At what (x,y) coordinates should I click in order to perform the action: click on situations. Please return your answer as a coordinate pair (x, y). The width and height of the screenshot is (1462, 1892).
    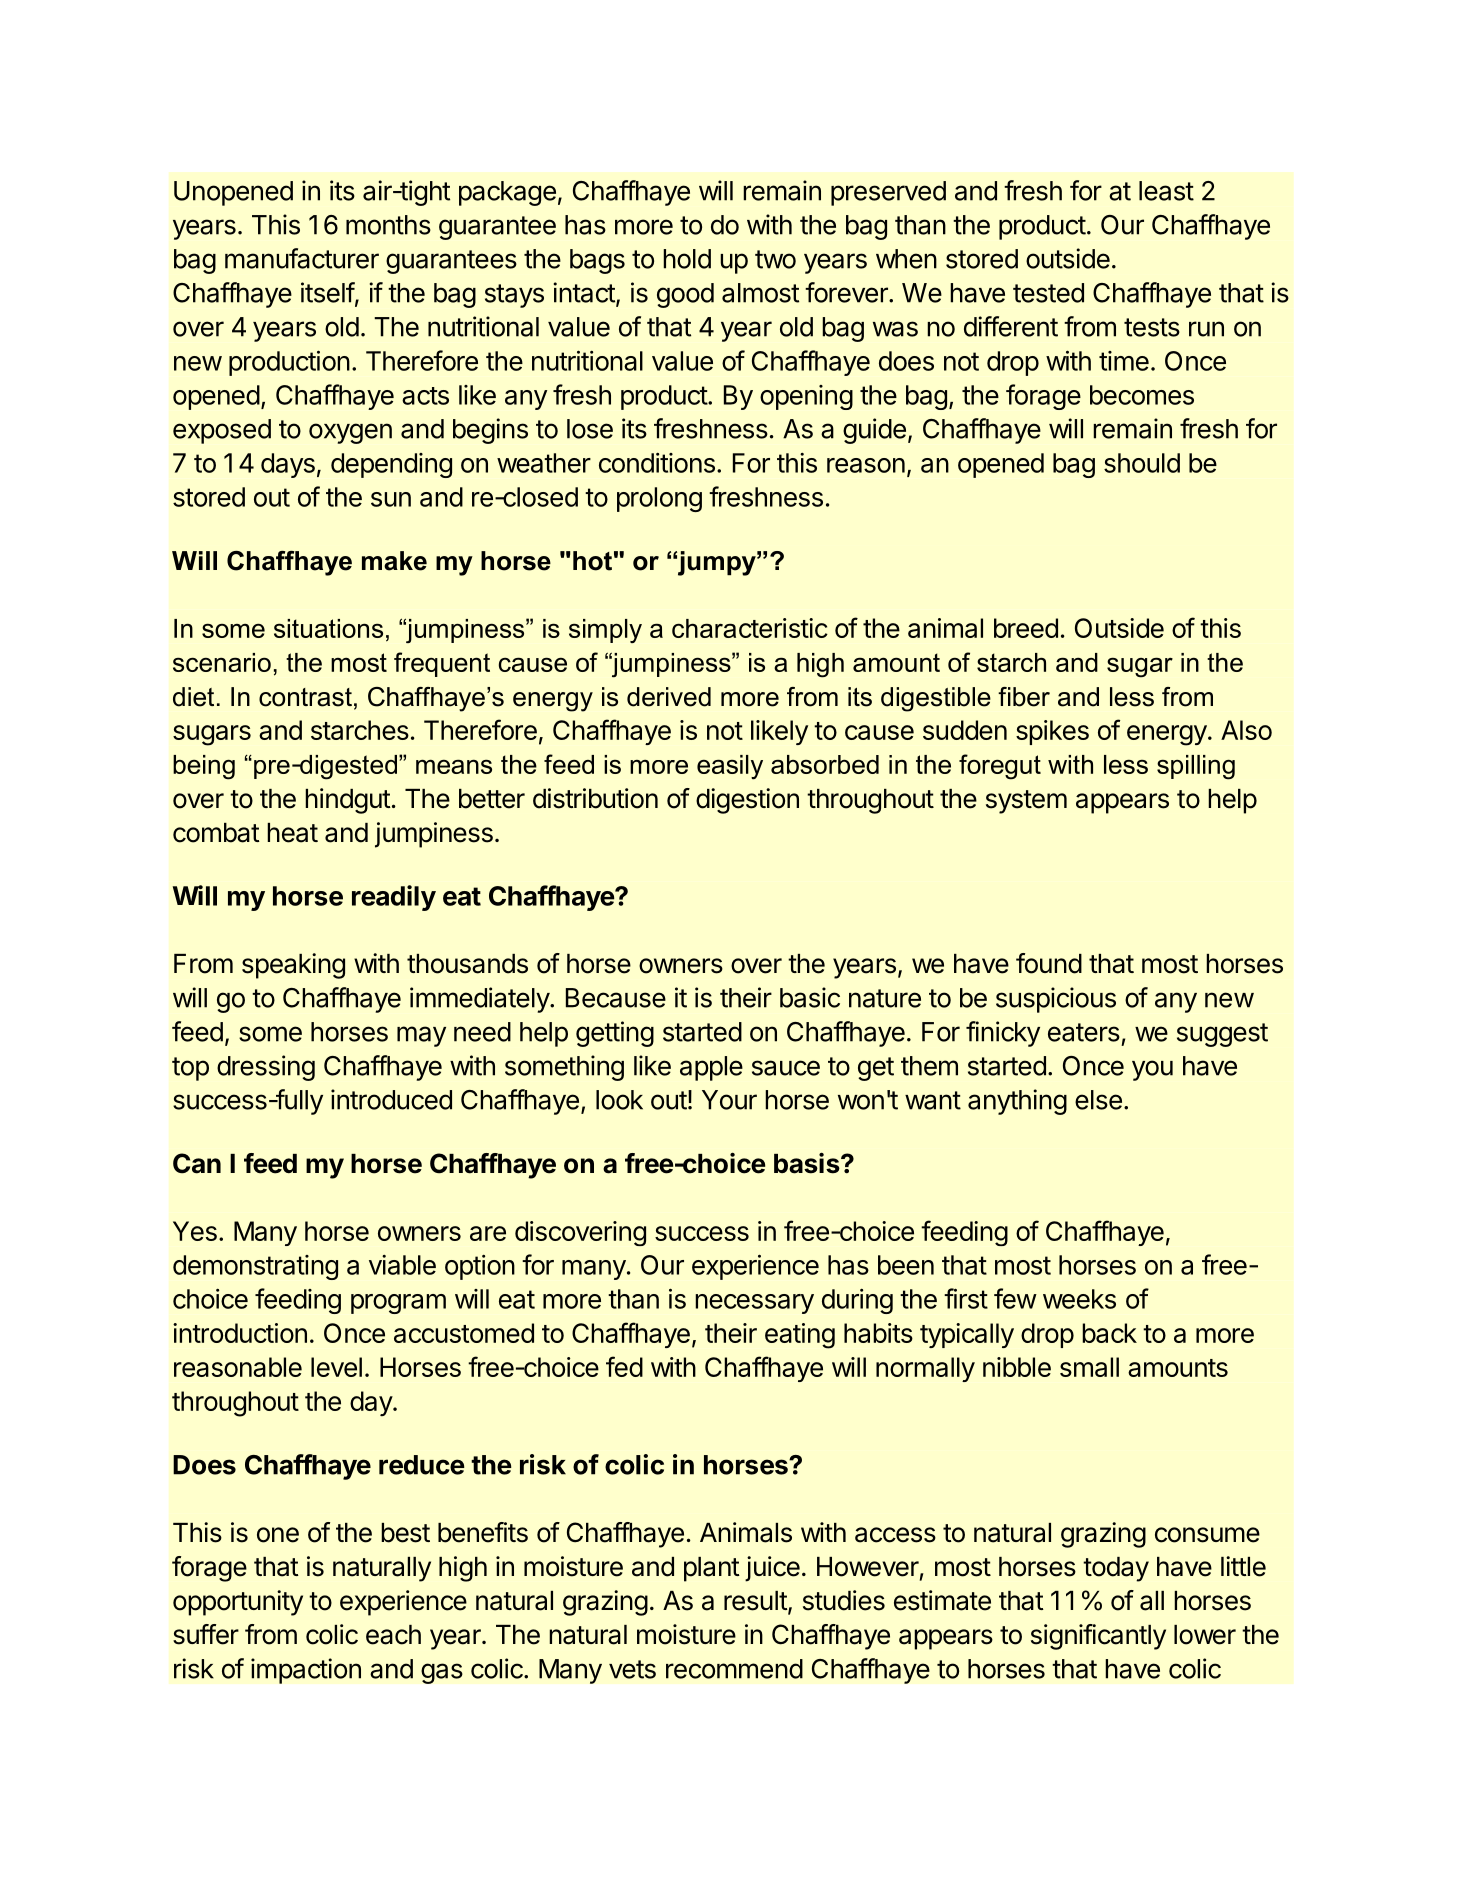
    Looking at the image, I should click on (328, 628).
